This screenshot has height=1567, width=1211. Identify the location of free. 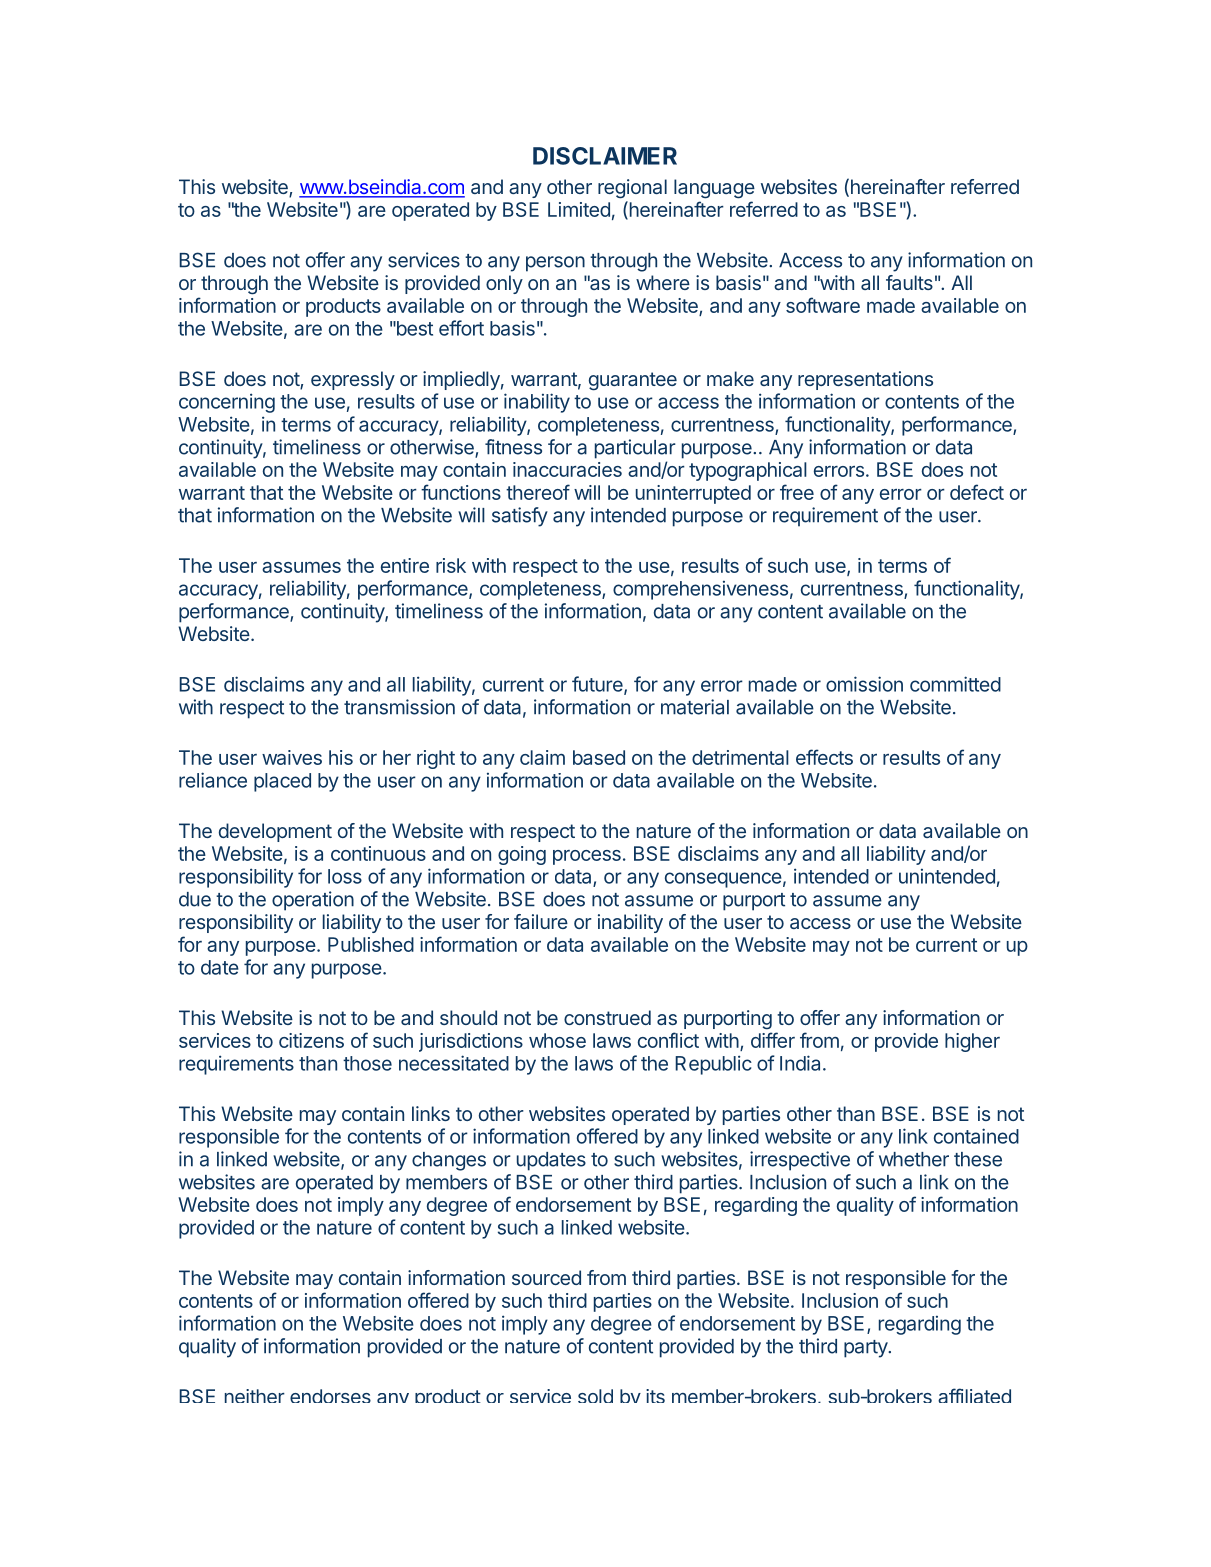
(797, 492).
